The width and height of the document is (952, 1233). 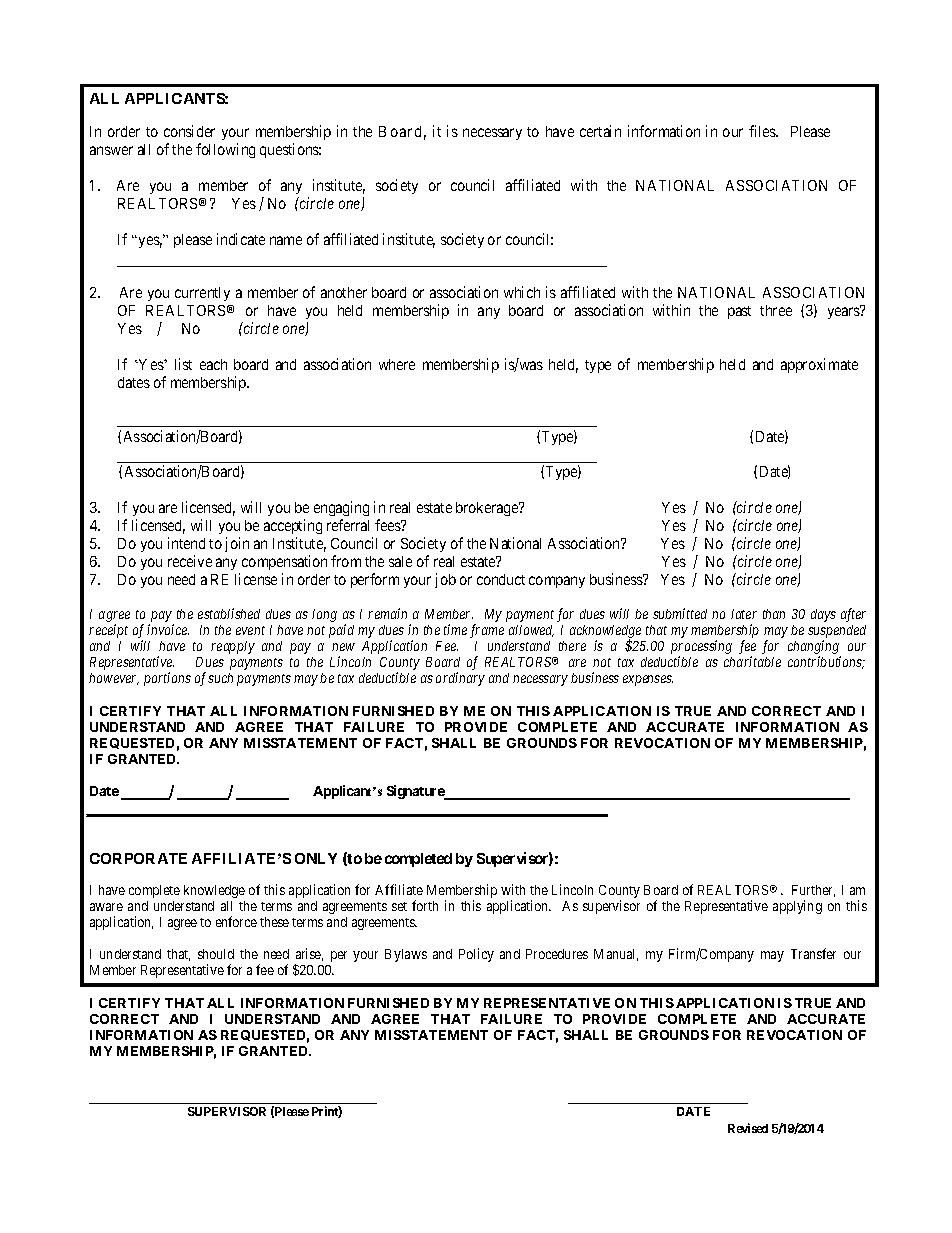 I want to click on files, so click(x=763, y=131).
